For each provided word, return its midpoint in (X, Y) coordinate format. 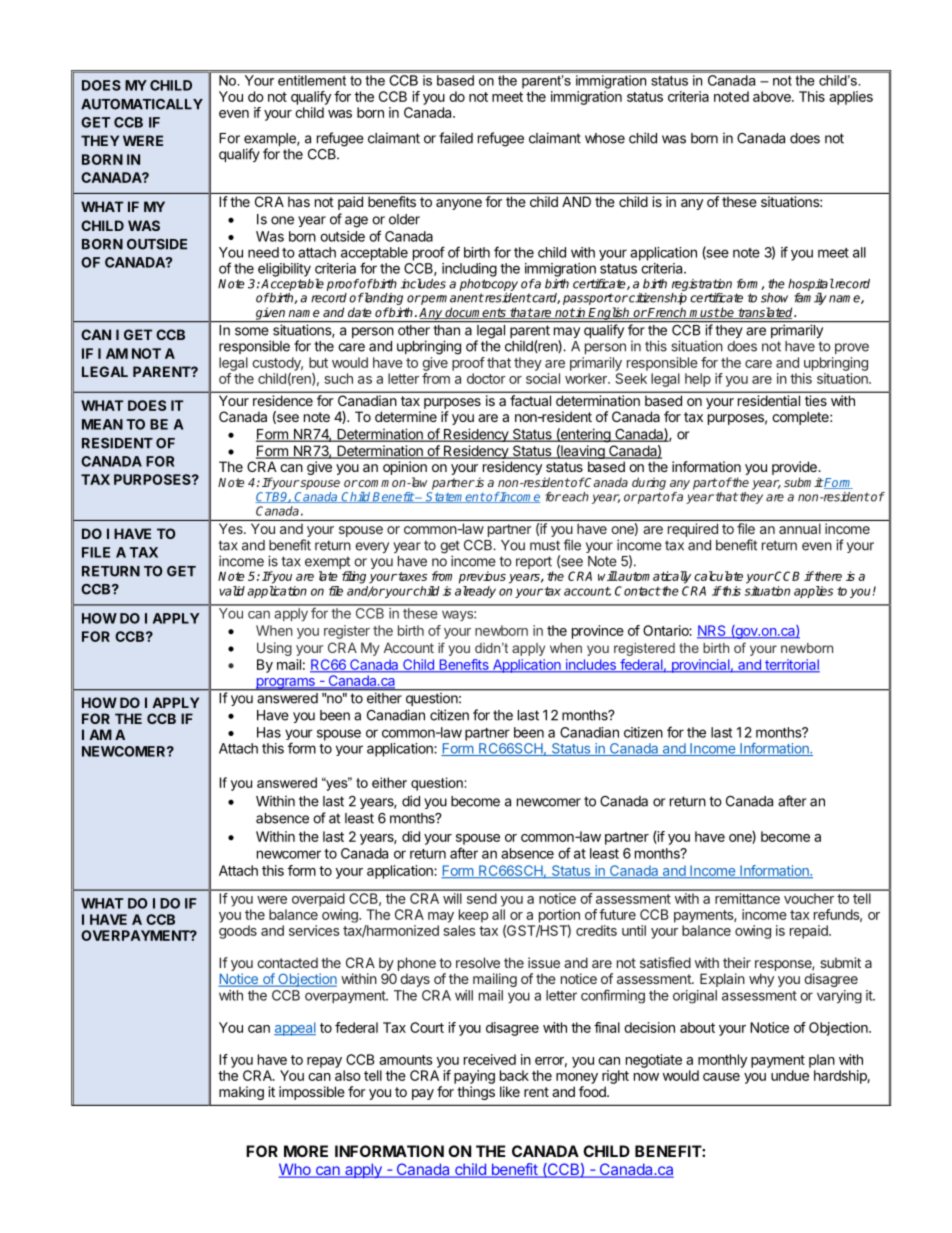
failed (456, 138)
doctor (486, 378)
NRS (712, 631)
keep (473, 916)
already (475, 592)
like (510, 1091)
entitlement (312, 80)
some (252, 331)
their (737, 962)
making (241, 1093)
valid (232, 591)
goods (238, 932)
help (698, 380)
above (773, 96)
